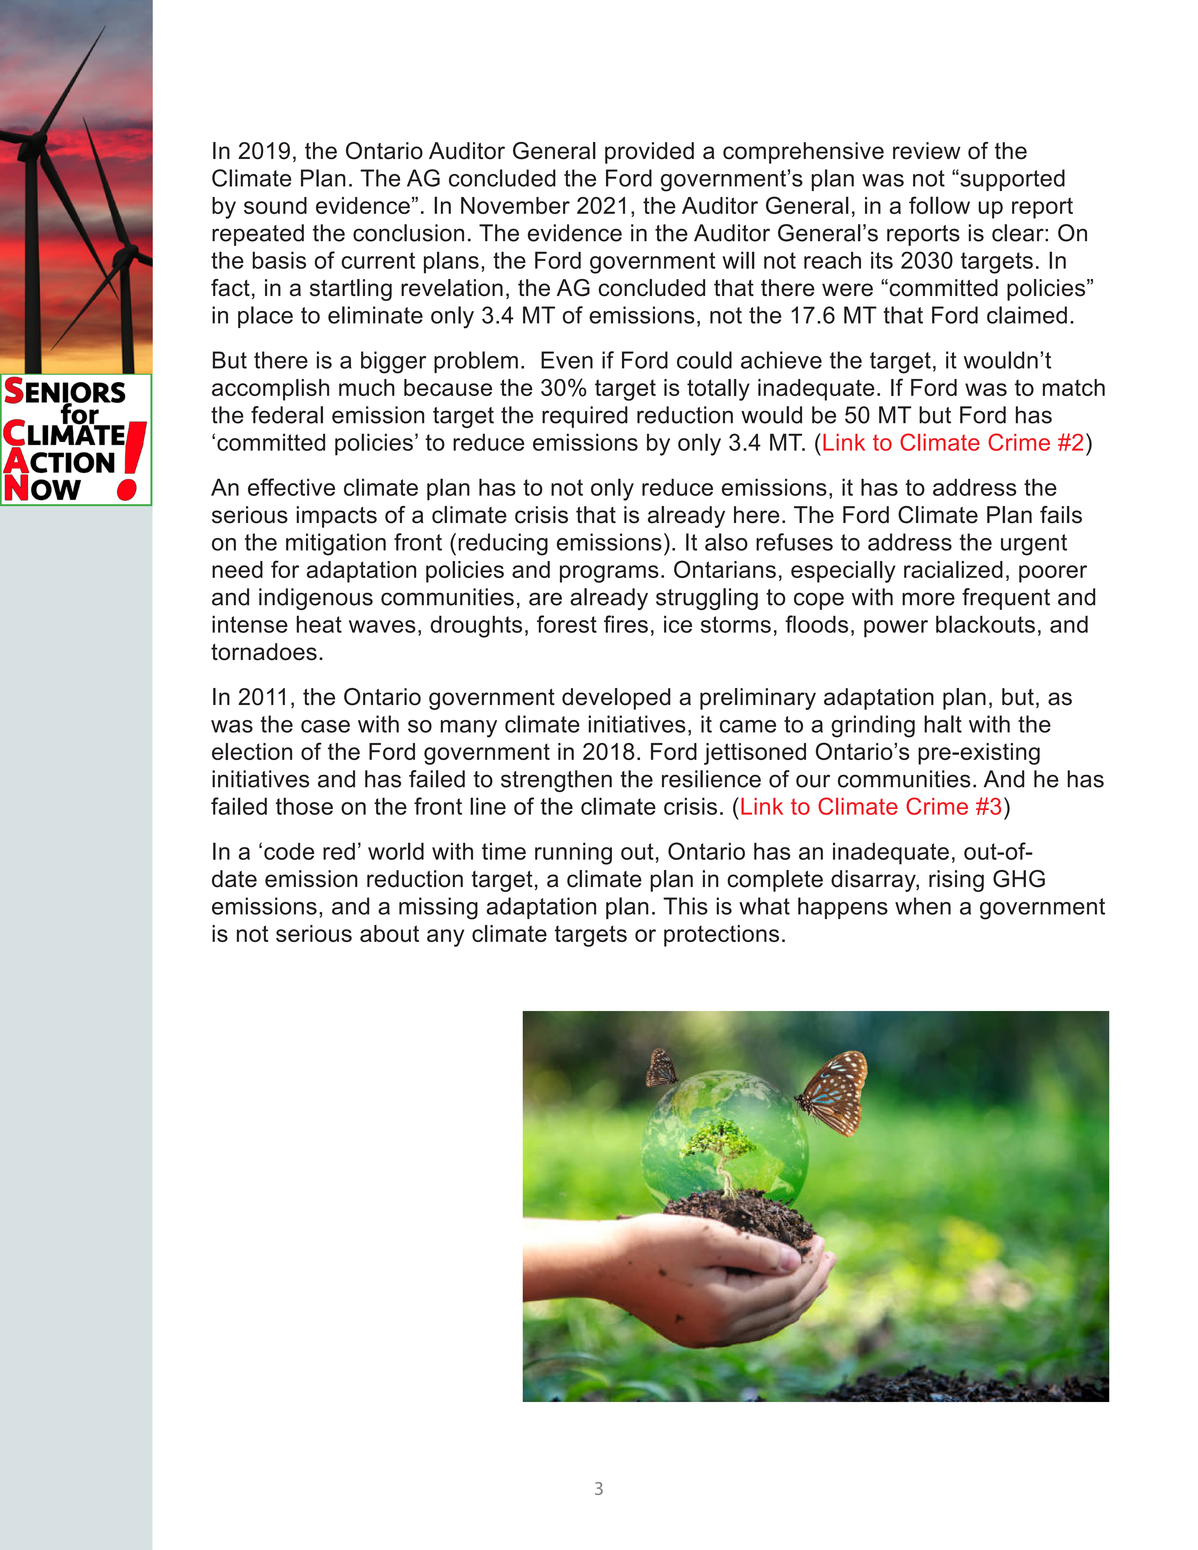  Describe the element at coordinates (685, 906) in the page. I see `This` at that location.
